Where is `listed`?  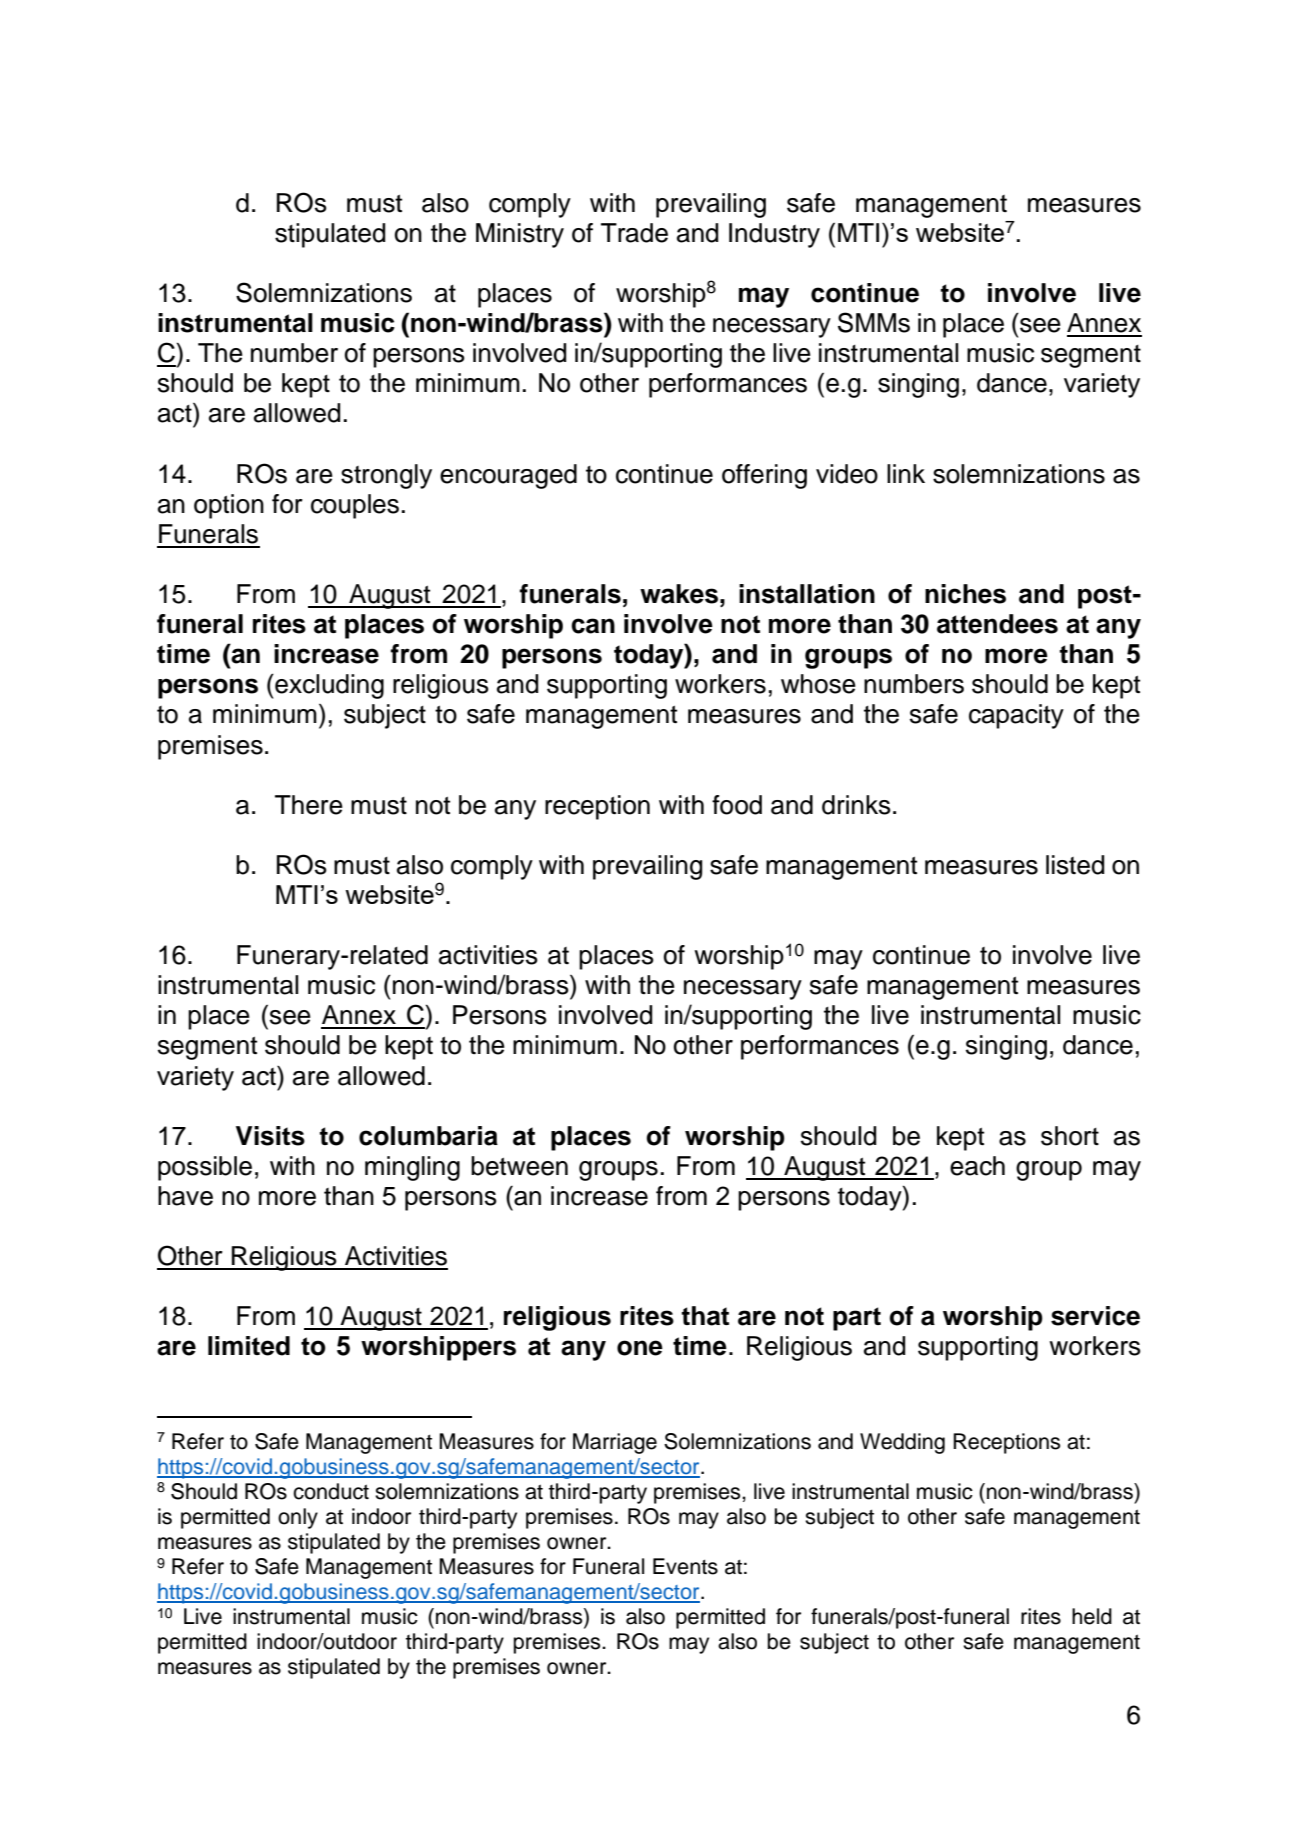 listed is located at coordinates (1075, 865).
